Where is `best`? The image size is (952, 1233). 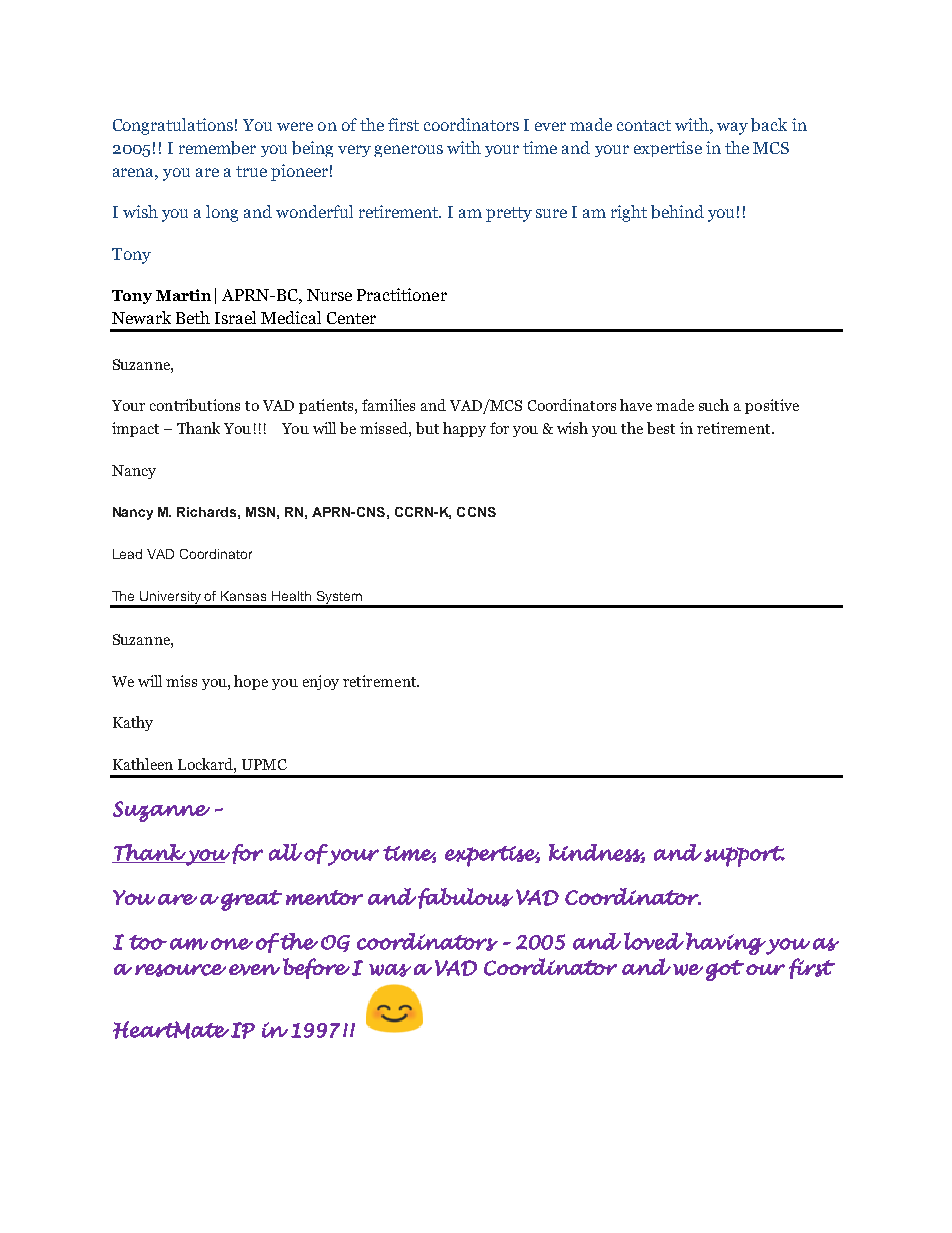 best is located at coordinates (661, 428).
